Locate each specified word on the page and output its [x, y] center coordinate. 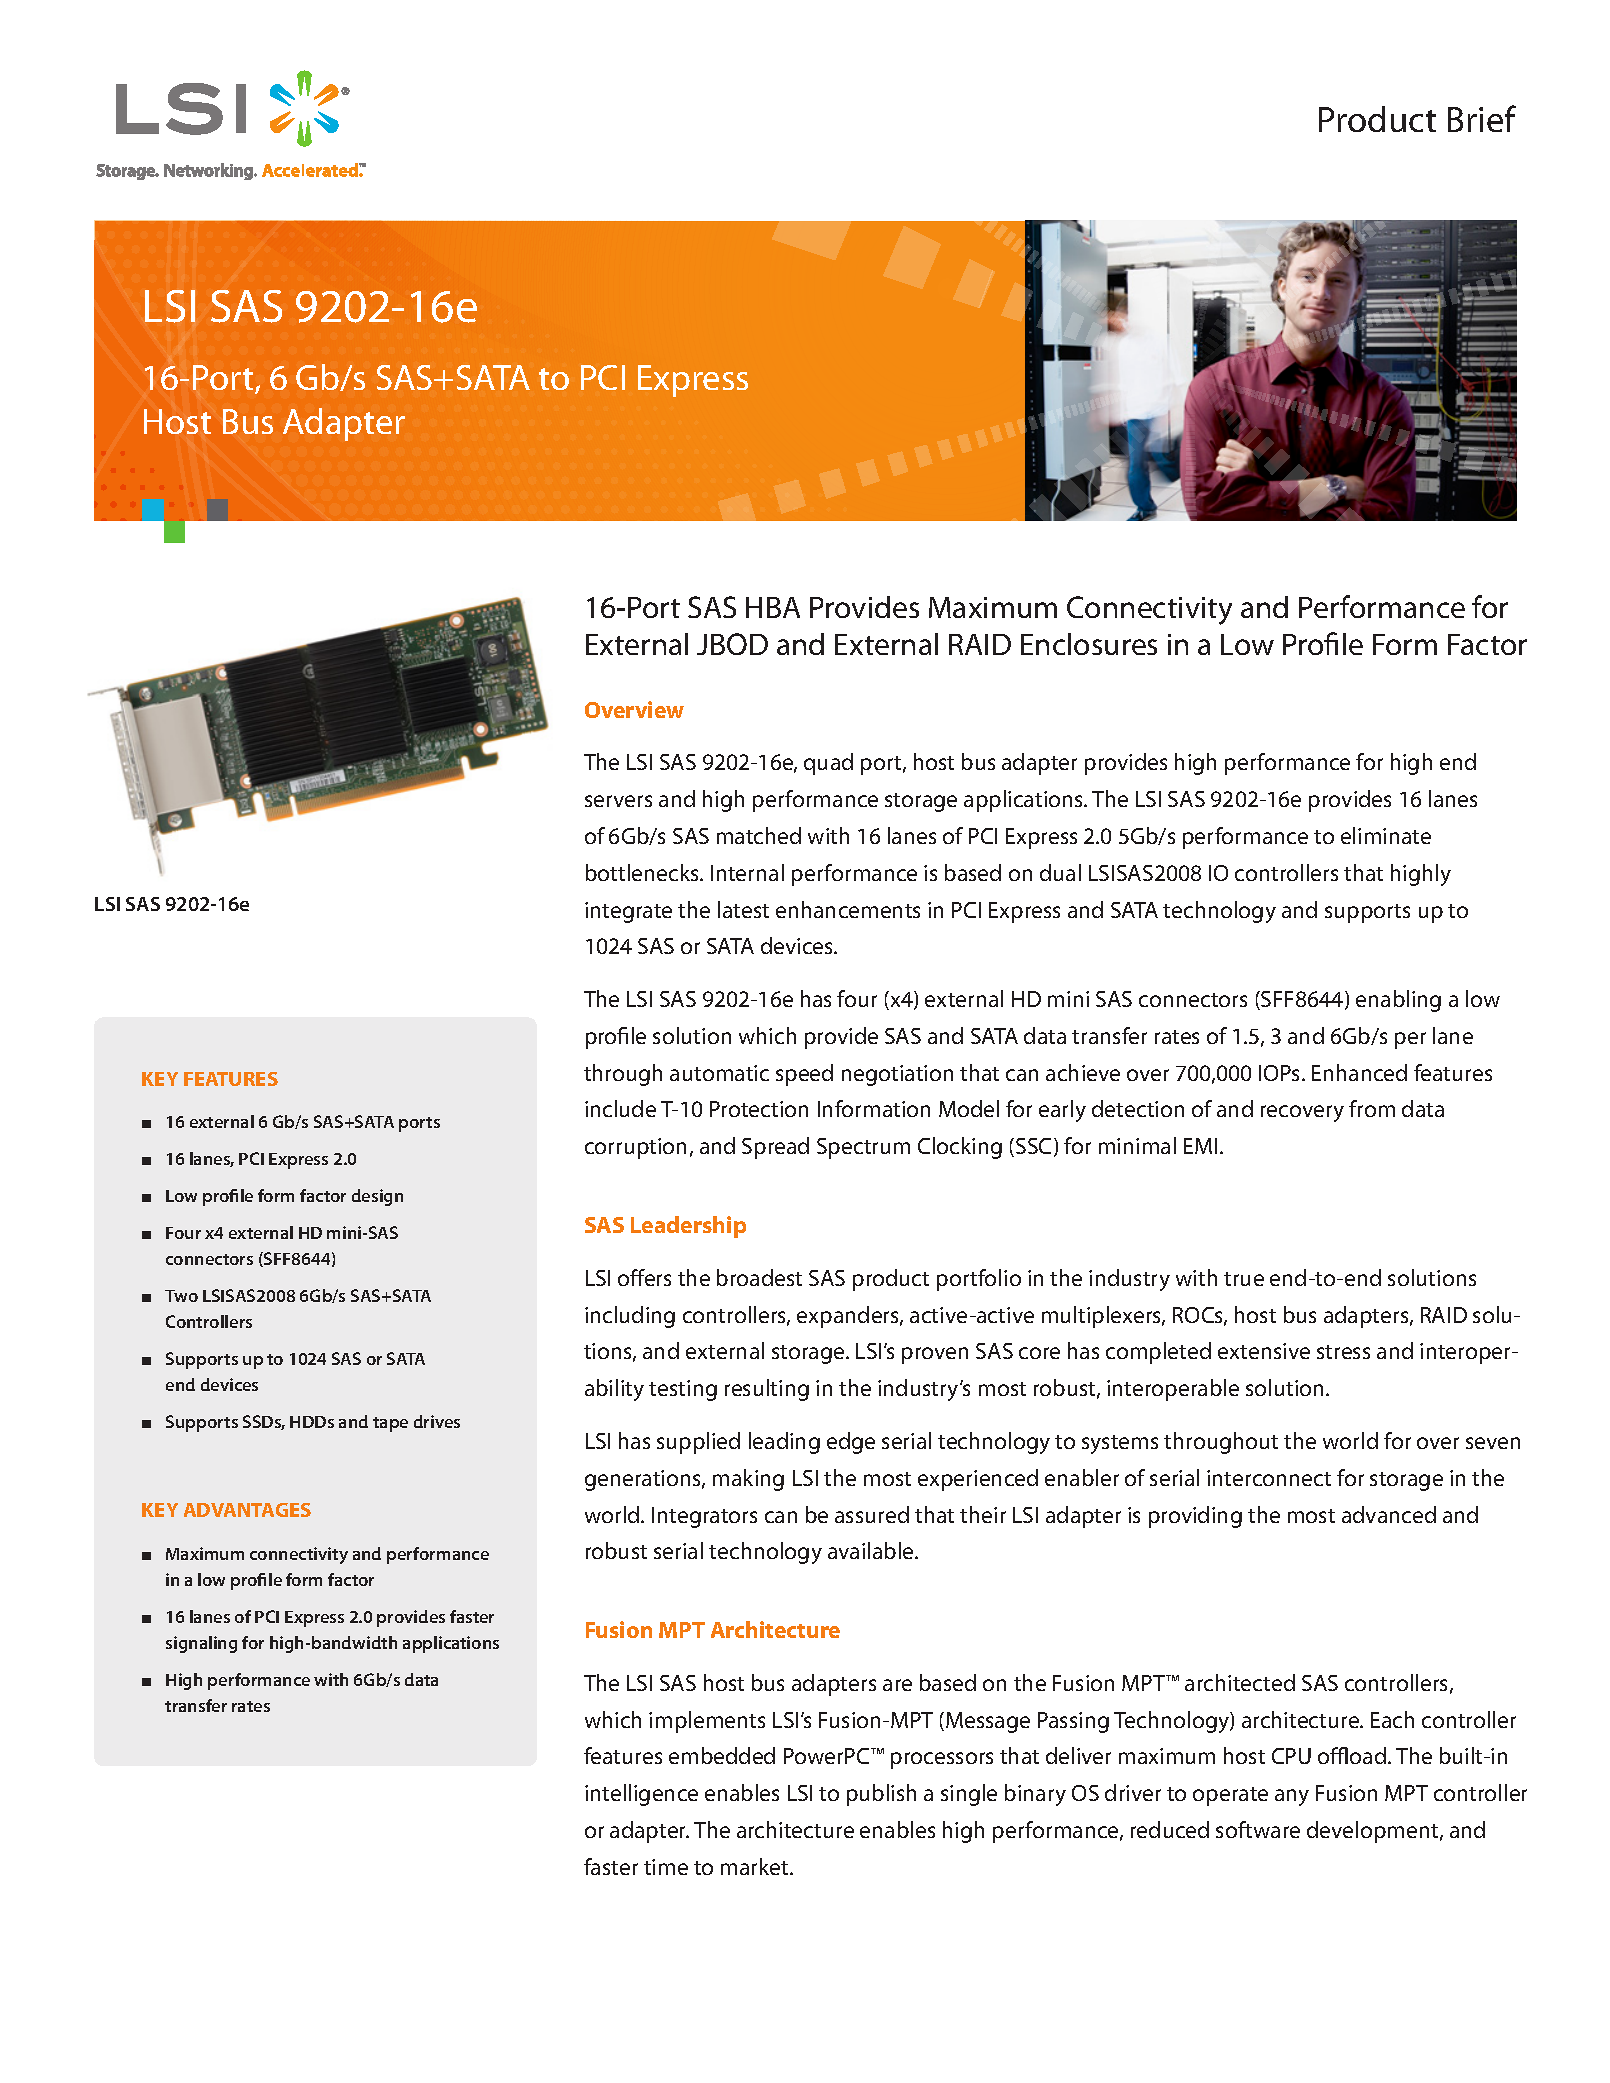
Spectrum [863, 1148]
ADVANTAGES [247, 1510]
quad [828, 764]
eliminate [1386, 835]
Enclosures [1089, 644]
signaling [201, 1644]
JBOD [732, 644]
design [377, 1197]
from [1372, 1108]
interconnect [1269, 1478]
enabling [1398, 1001]
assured [872, 1514]
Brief [1482, 118]
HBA [773, 607]
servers [618, 801]
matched [759, 835]
